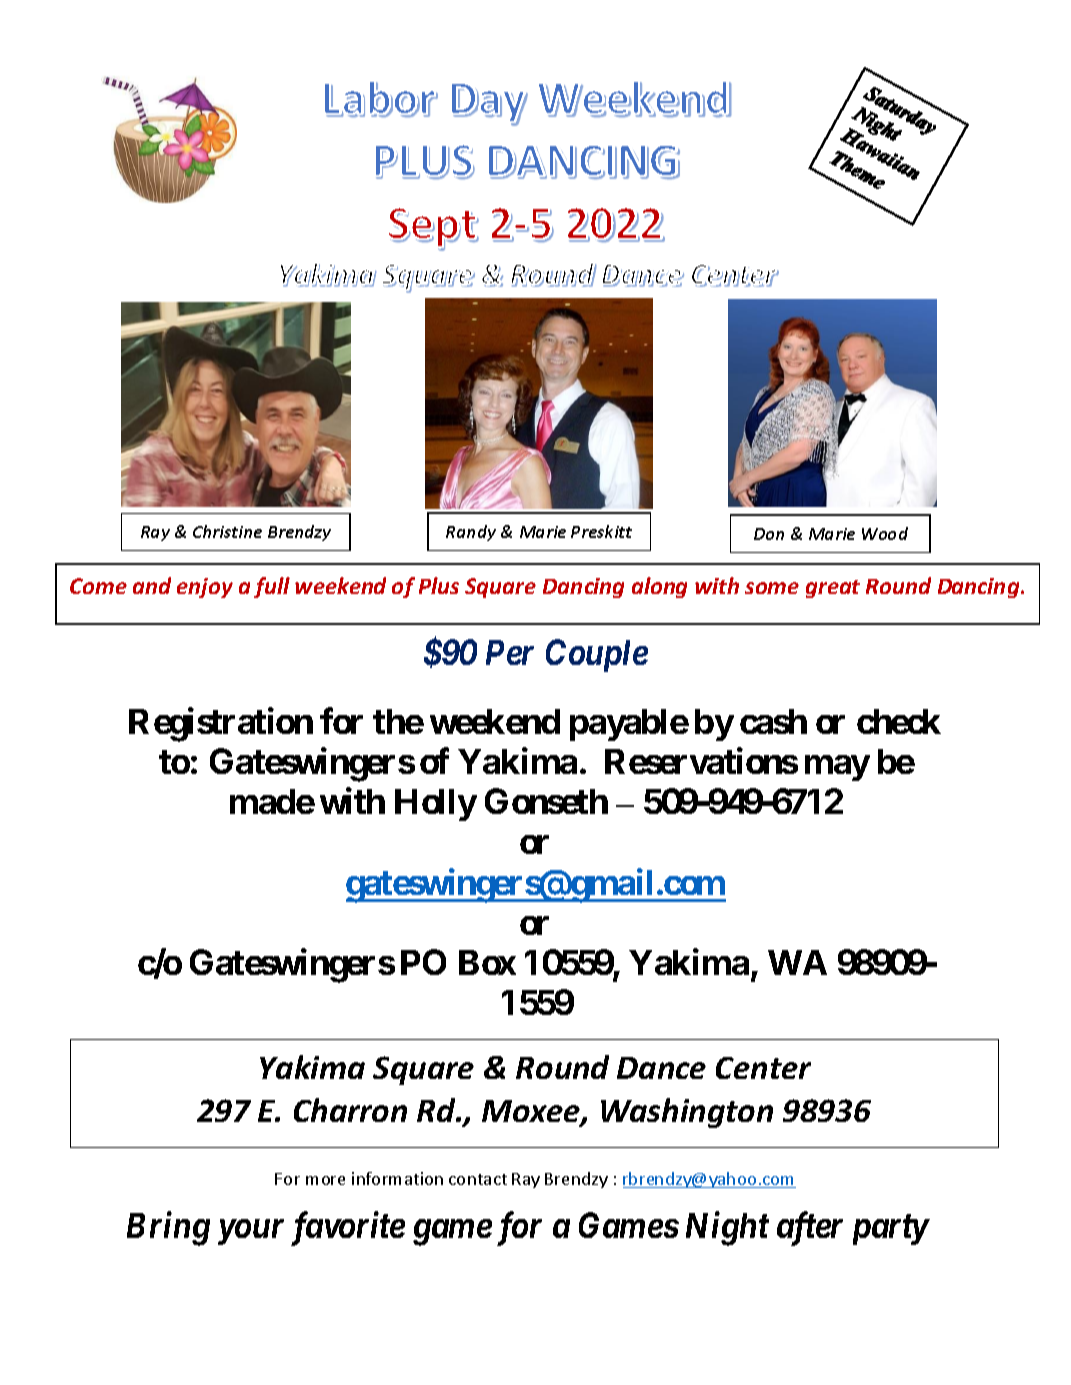 This document has width=1071, height=1385. What do you see at coordinates (471, 533) in the document?
I see `Randy` at bounding box center [471, 533].
